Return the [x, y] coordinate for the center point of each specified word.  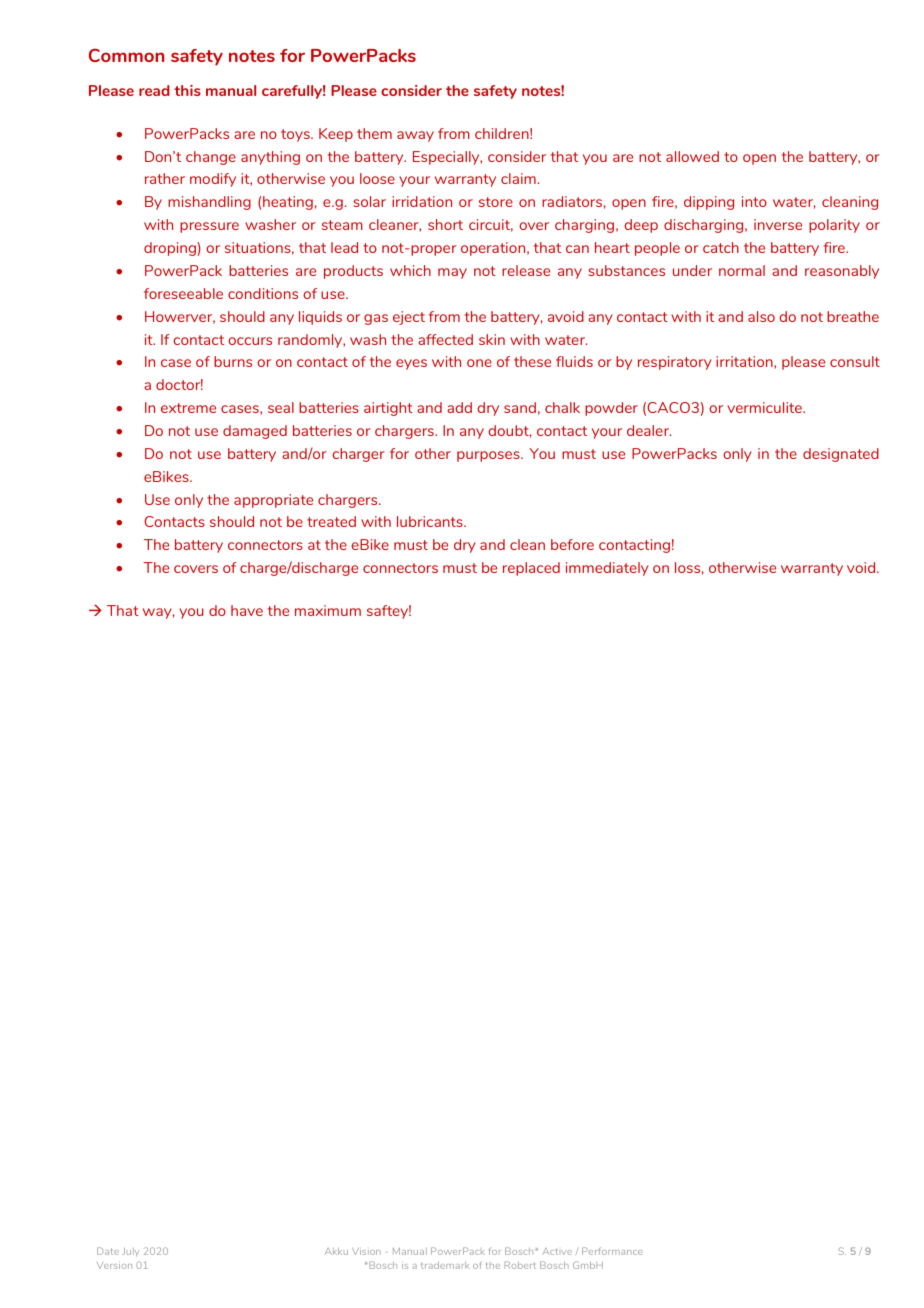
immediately [607, 569]
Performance [612, 1251]
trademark [445, 1265]
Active [557, 1251]
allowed [692, 156]
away [415, 136]
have [247, 610]
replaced [531, 569]
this [187, 90]
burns [233, 361]
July [131, 1252]
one [479, 363]
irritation [745, 361]
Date [108, 1251]
